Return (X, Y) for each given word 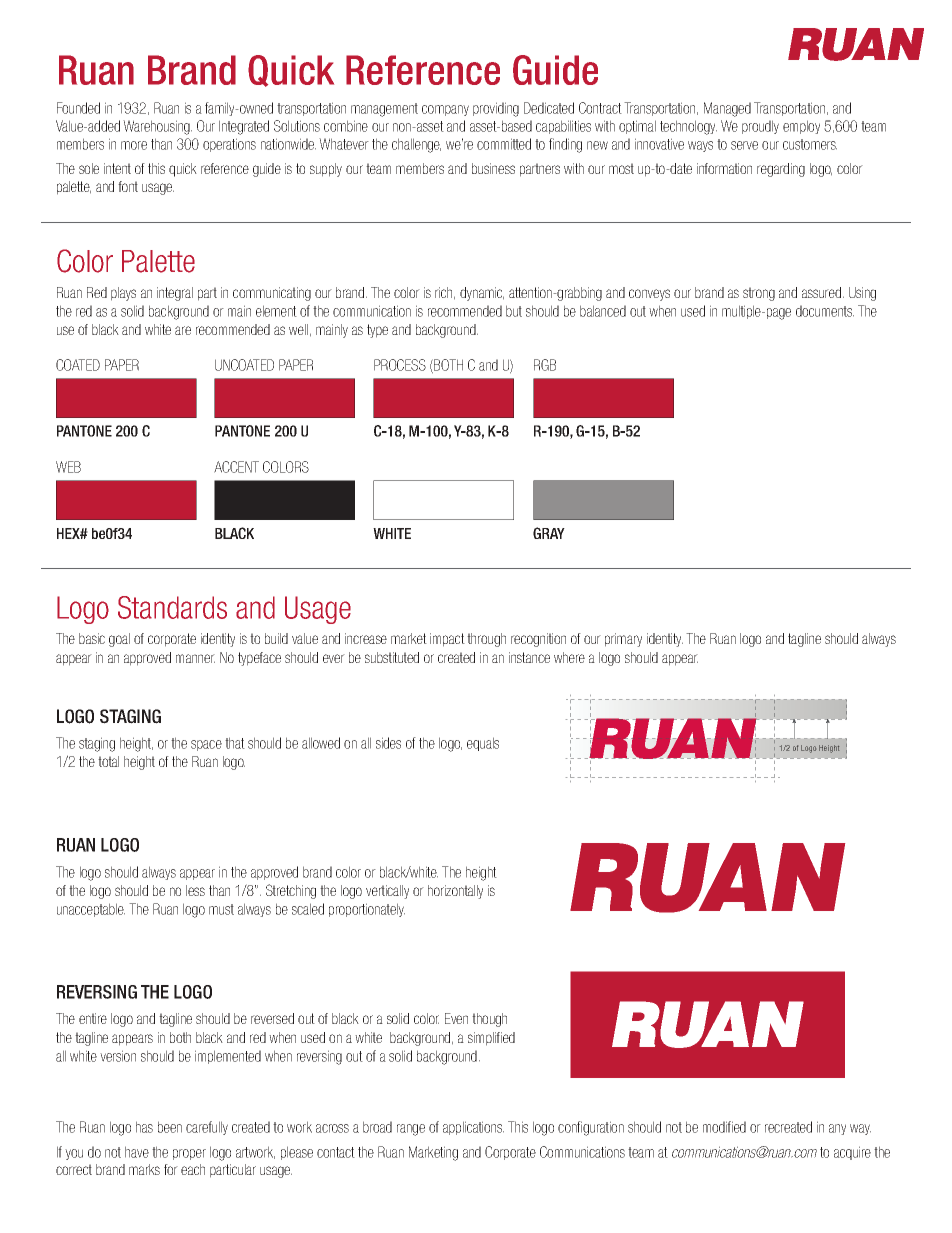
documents (825, 311)
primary (623, 640)
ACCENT (236, 467)
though (489, 1020)
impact (447, 640)
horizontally (455, 892)
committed (504, 144)
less (195, 890)
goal (119, 640)
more (134, 145)
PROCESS (400, 365)
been (170, 1127)
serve (744, 145)
